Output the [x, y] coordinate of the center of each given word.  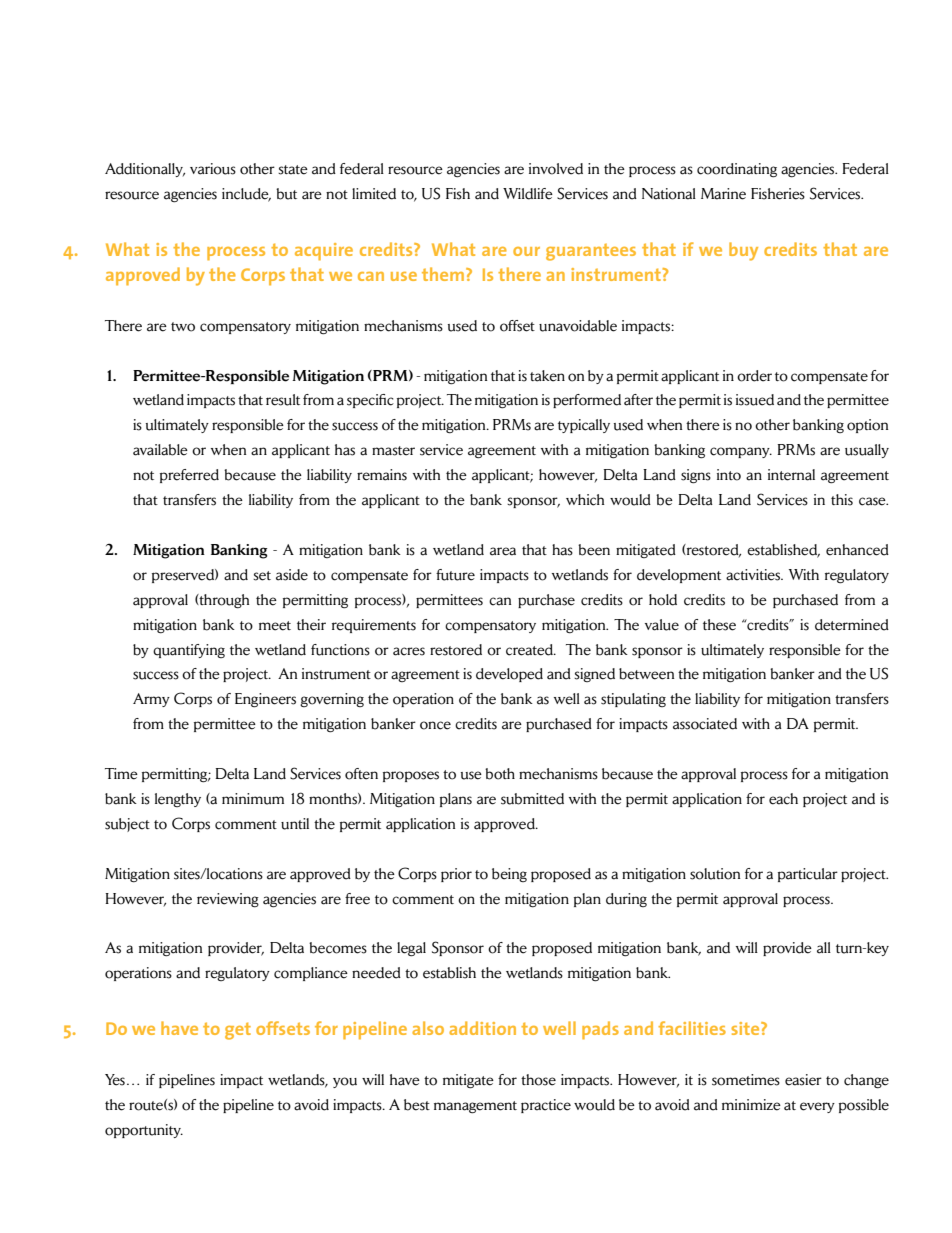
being [509, 875]
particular [808, 875]
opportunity [144, 1131]
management [475, 1107]
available [160, 450]
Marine [723, 194]
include [246, 195]
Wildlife [528, 194]
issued [755, 400]
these [719, 625]
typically [584, 426]
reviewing [228, 900]
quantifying [189, 651]
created [530, 650]
